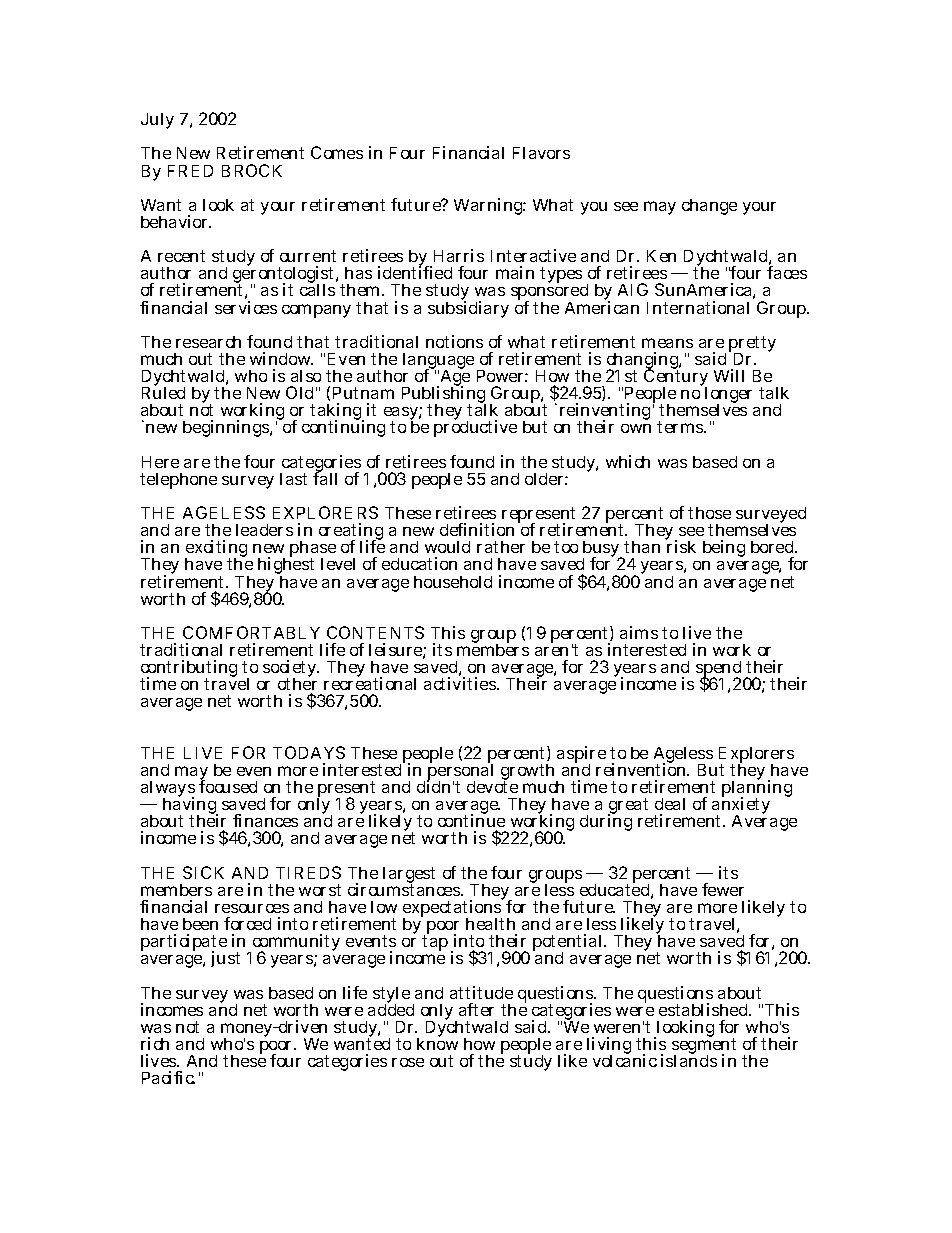 The image size is (952, 1233). Describe the element at coordinates (252, 170) in the screenshot. I see `BROCK` at that location.
